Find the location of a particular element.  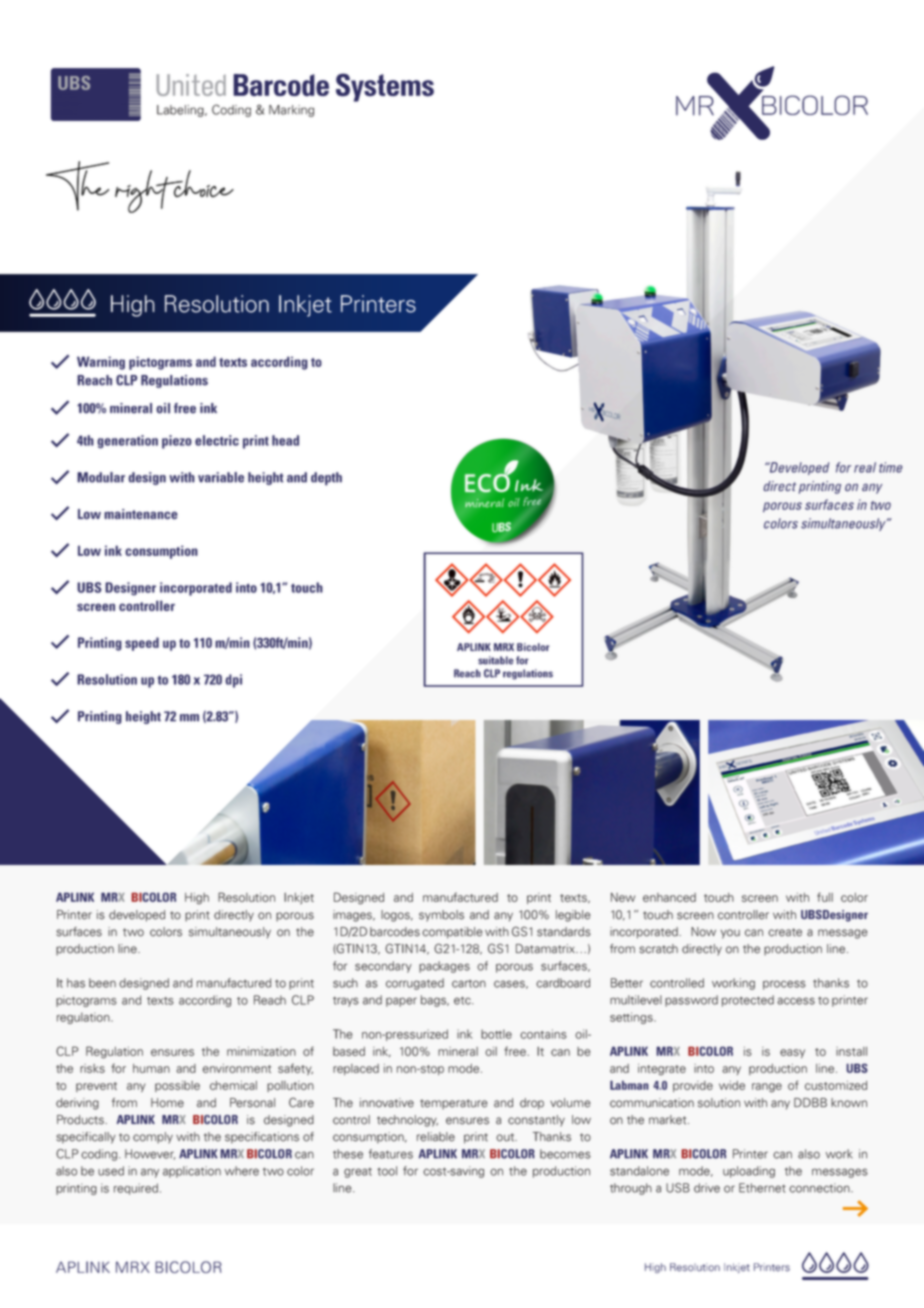

uploading is located at coordinates (749, 1172).
